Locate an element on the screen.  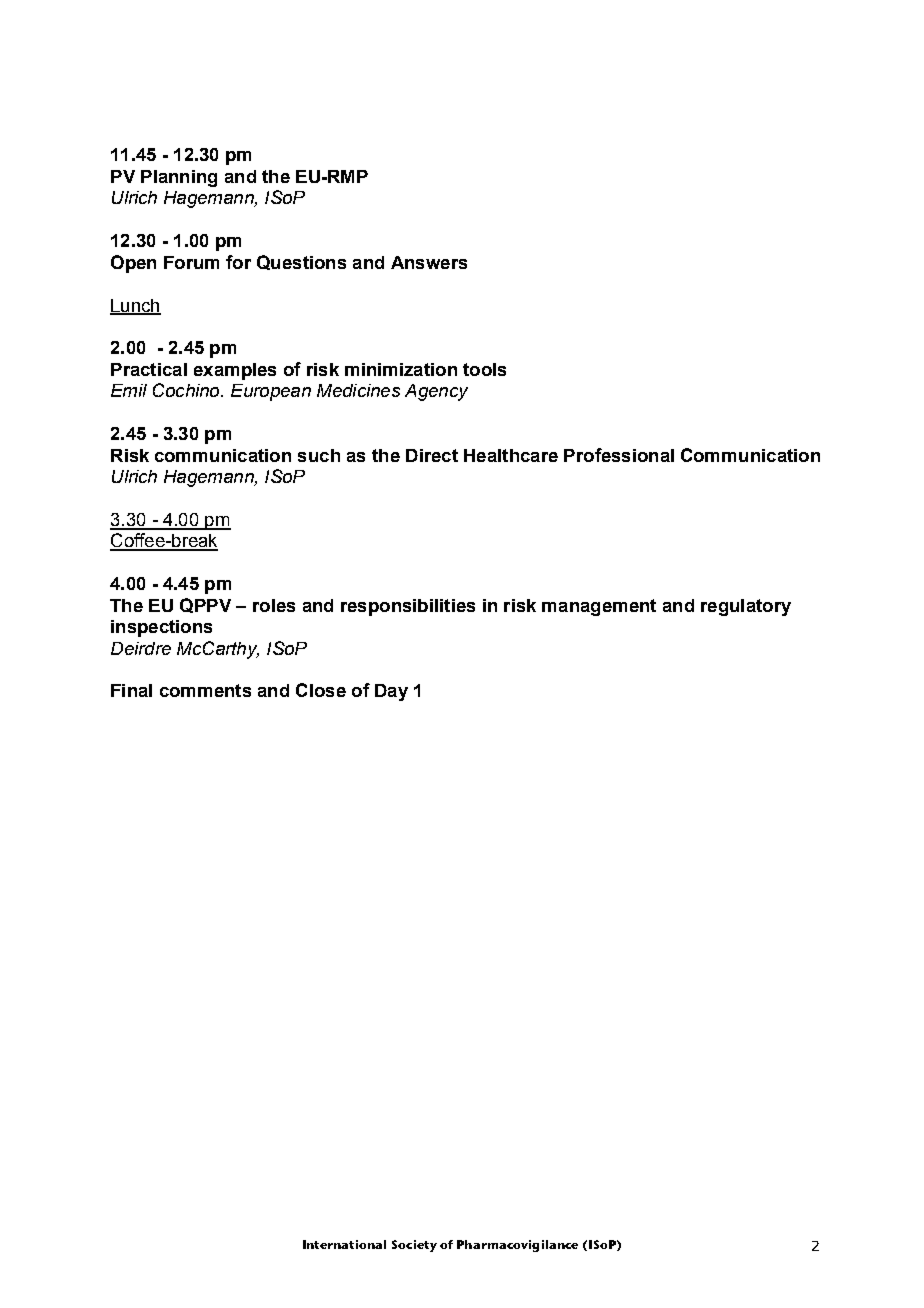
Planning is located at coordinates (179, 178).
